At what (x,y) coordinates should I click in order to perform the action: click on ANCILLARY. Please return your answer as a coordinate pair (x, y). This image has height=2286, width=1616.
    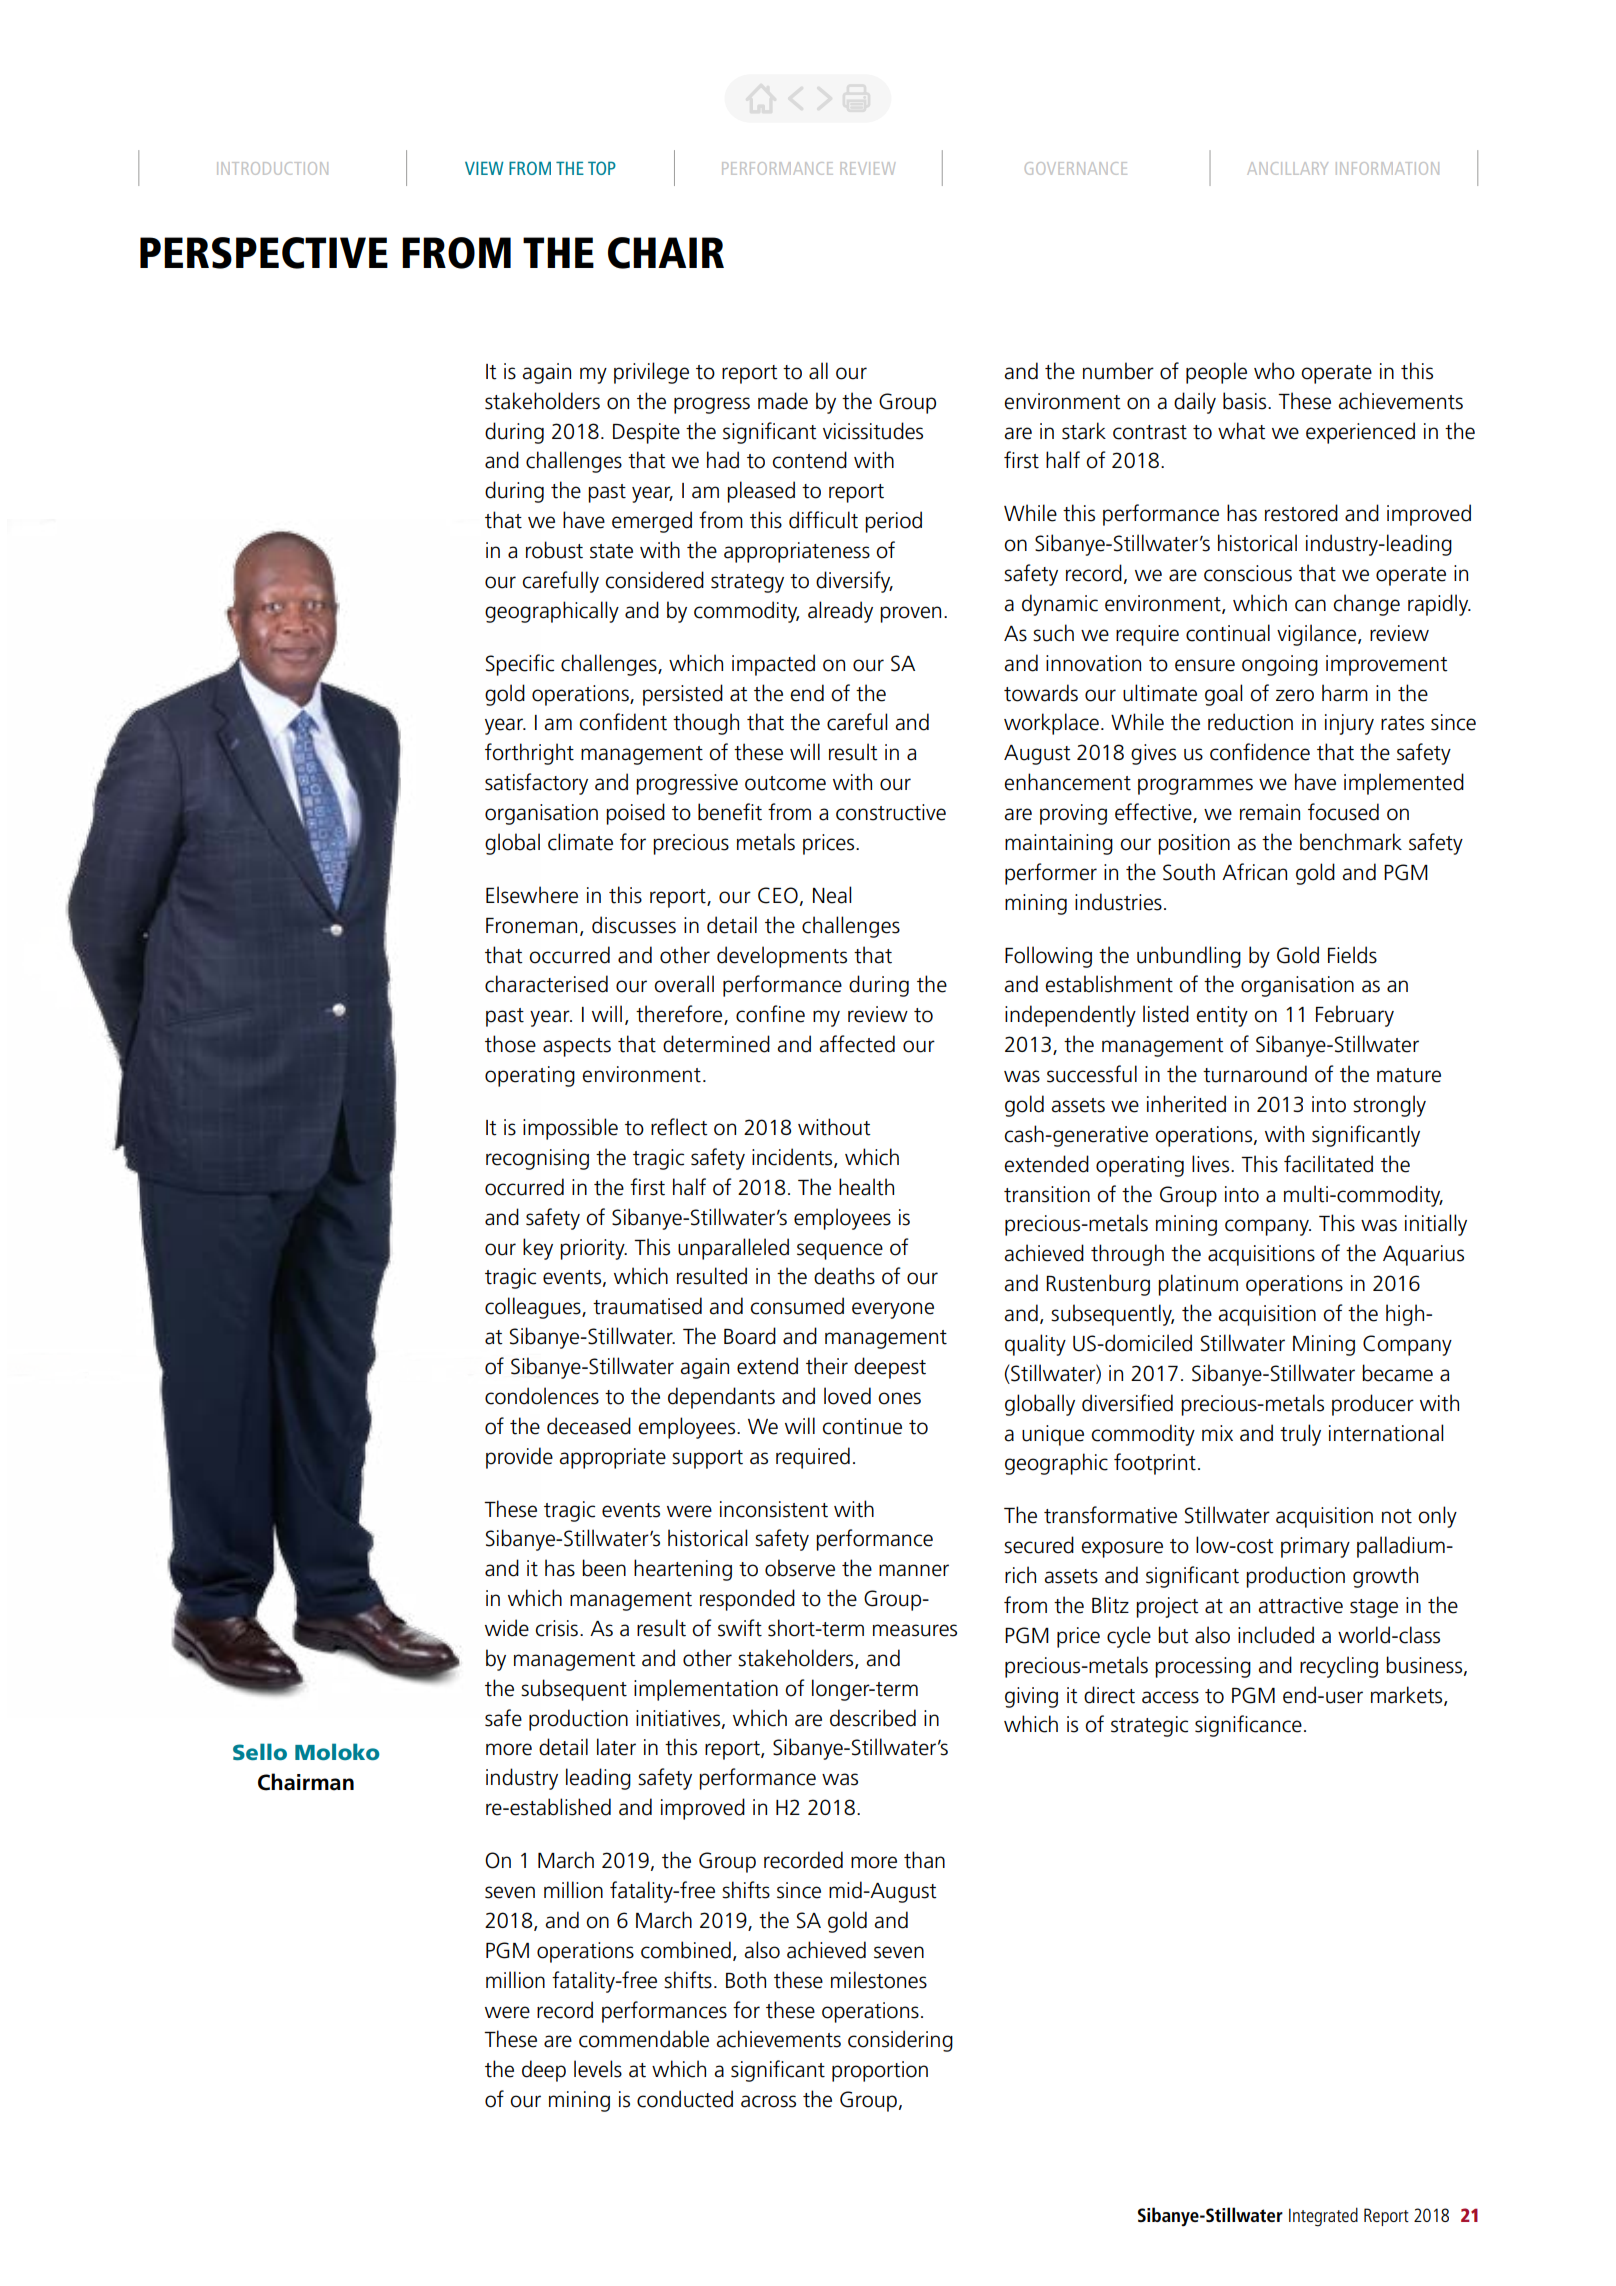
    Looking at the image, I should click on (1287, 168).
